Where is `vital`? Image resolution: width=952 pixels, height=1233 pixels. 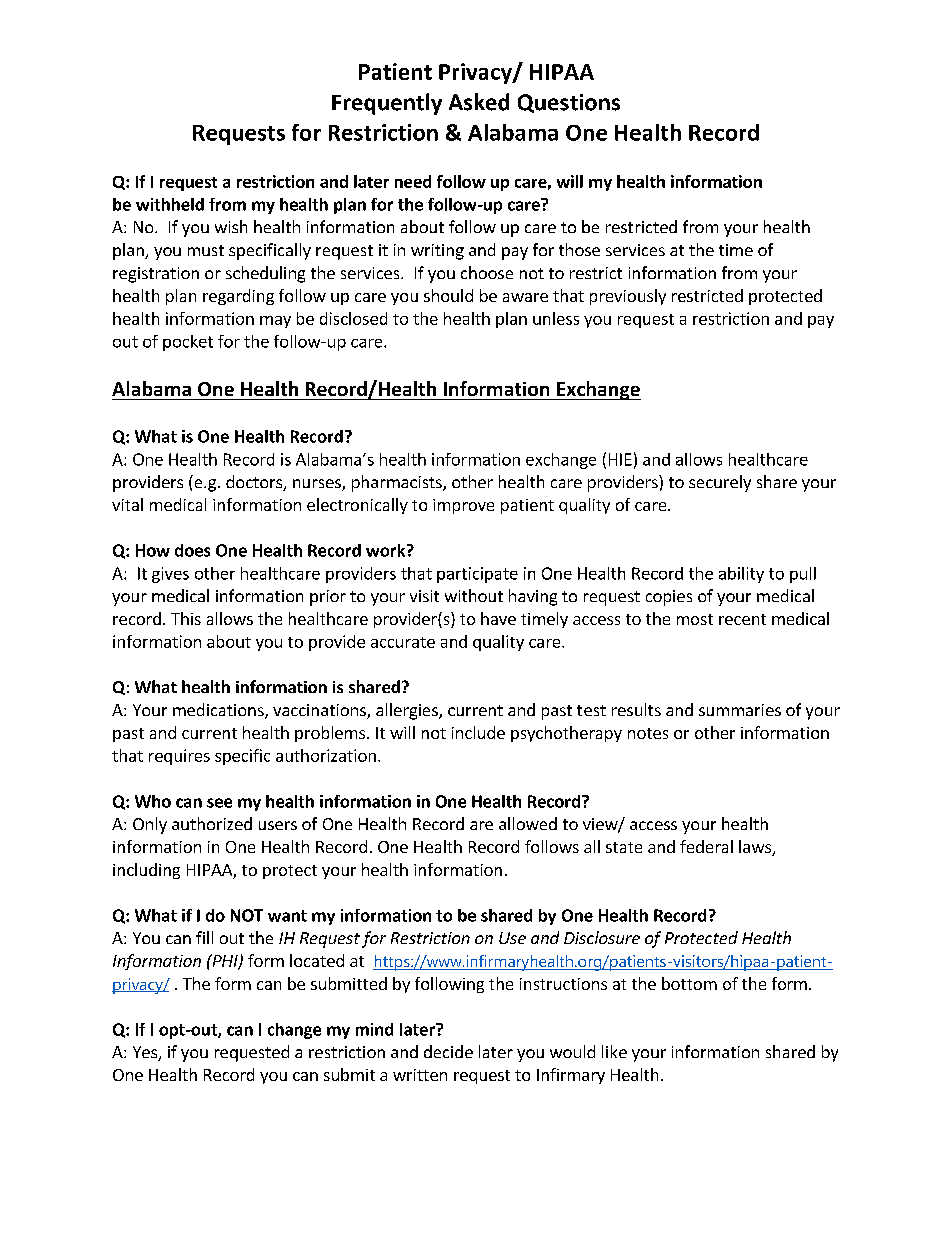 vital is located at coordinates (127, 504).
